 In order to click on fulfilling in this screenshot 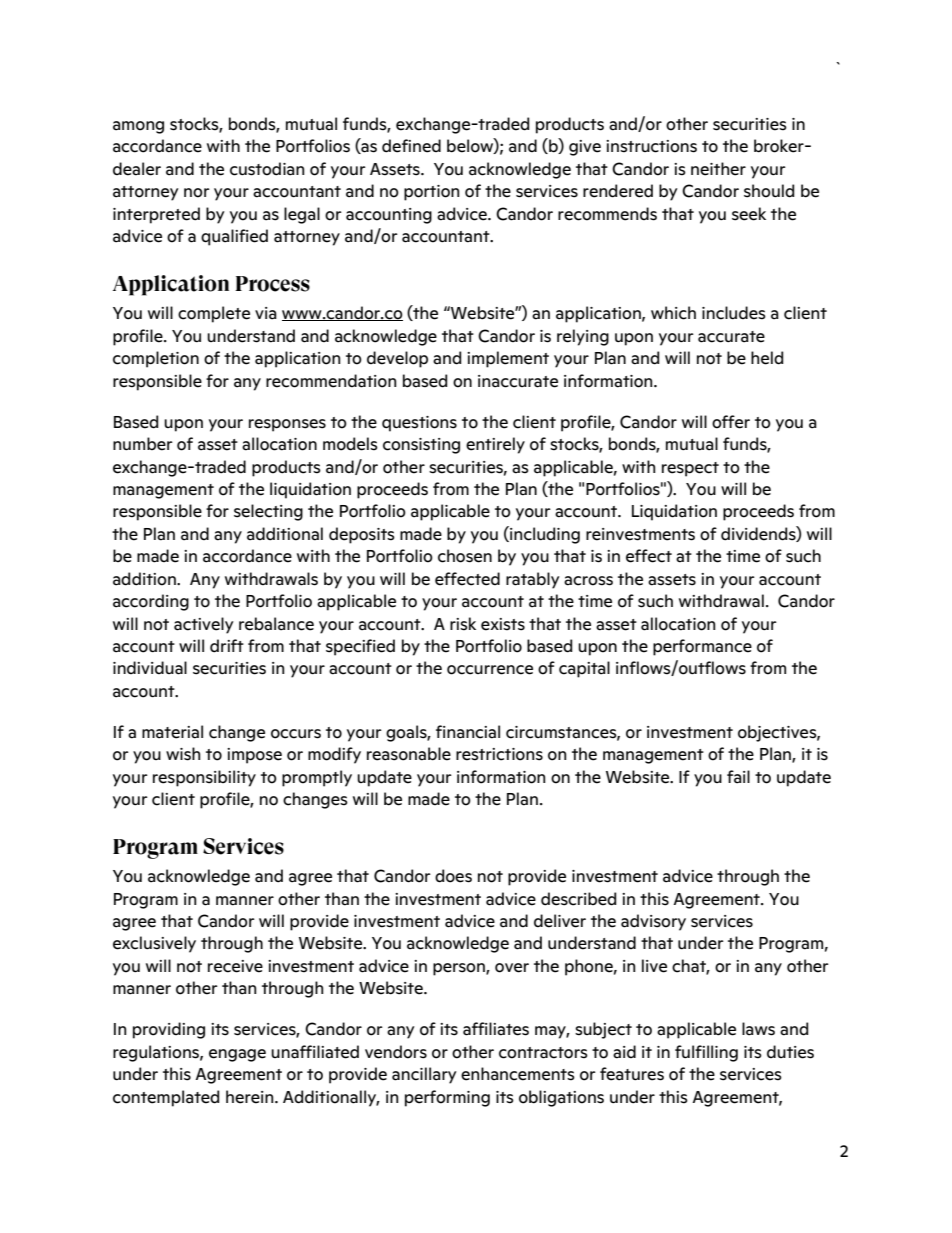, I will do `click(706, 1053)`.
